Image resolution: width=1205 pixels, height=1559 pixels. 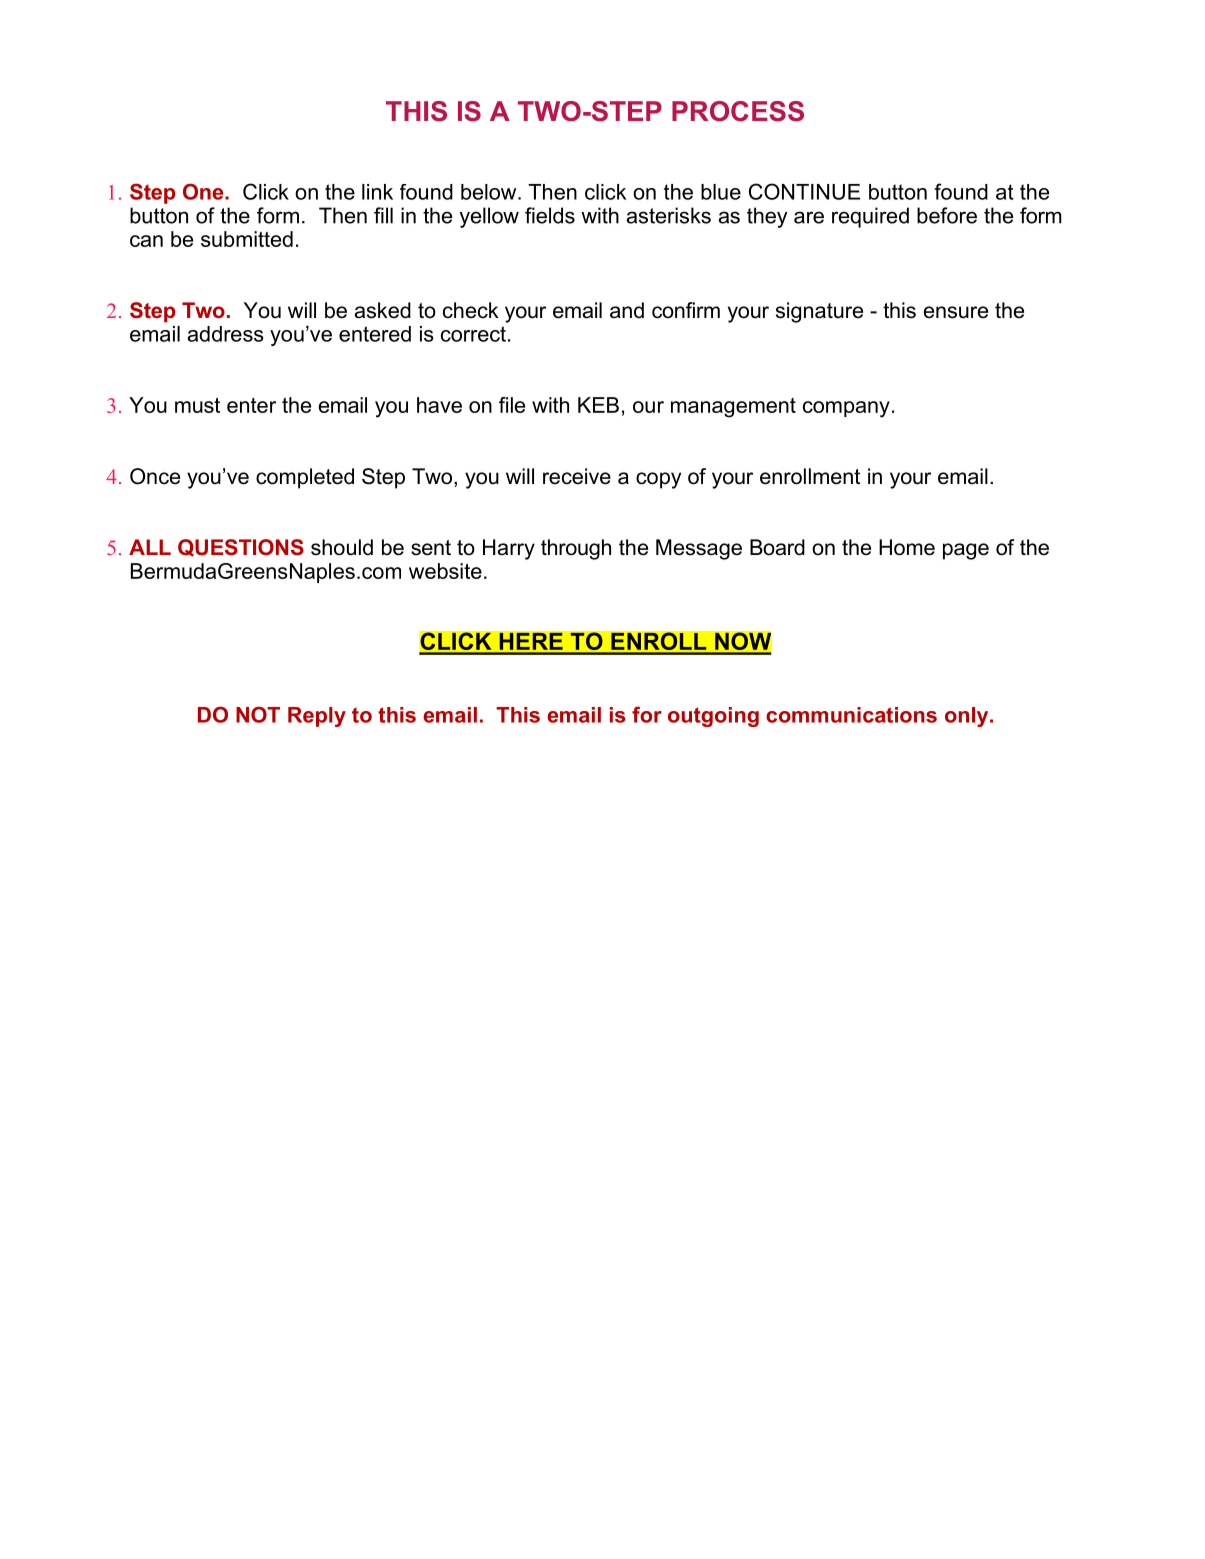 What do you see at coordinates (204, 191) in the document?
I see `One` at bounding box center [204, 191].
